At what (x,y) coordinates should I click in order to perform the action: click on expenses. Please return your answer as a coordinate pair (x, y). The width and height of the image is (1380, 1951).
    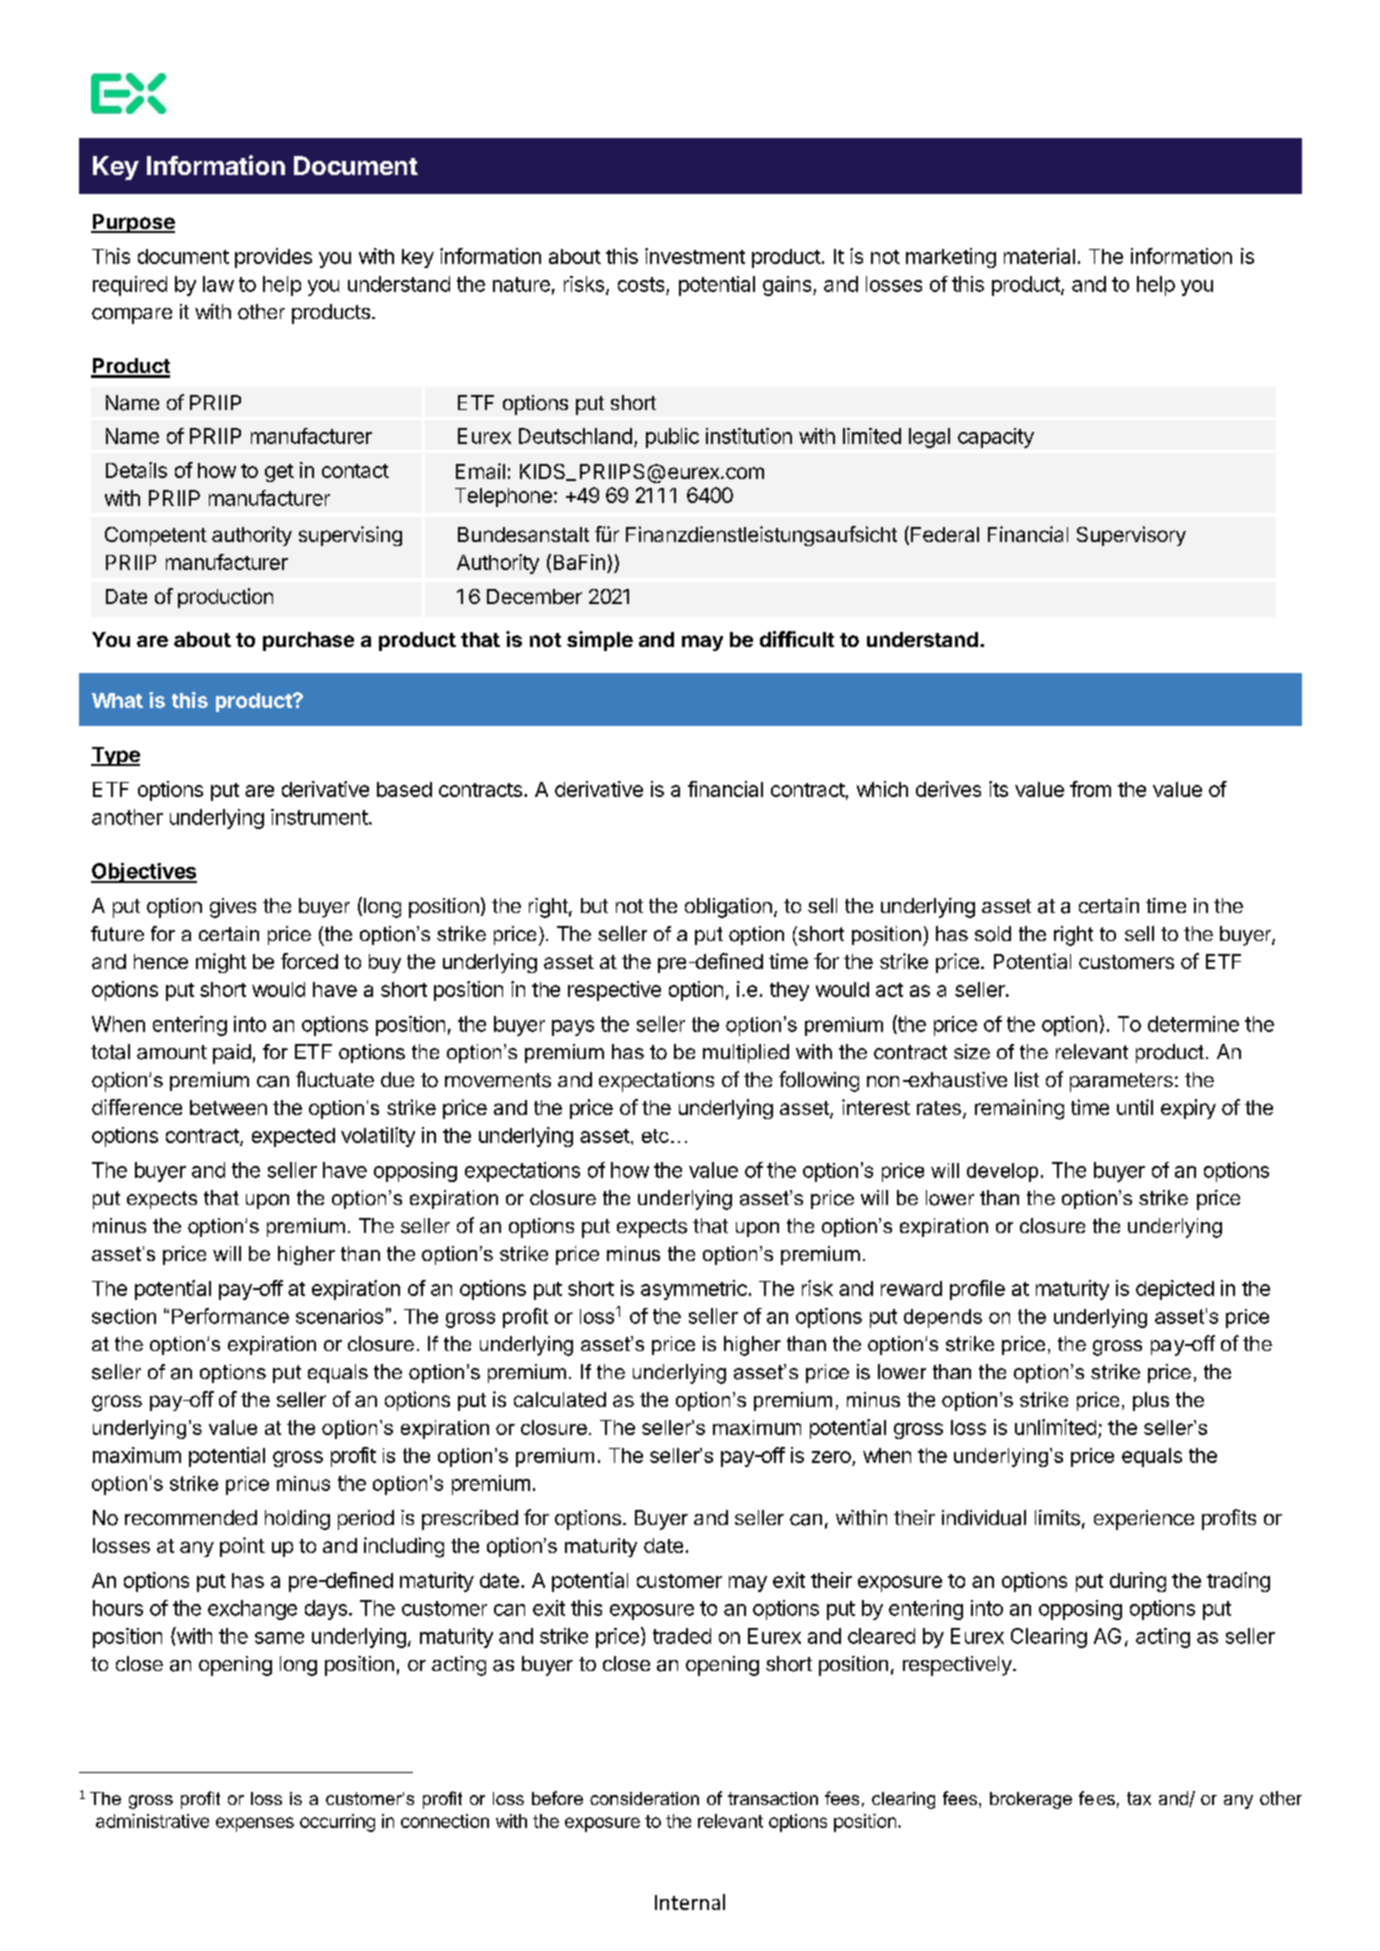
    Looking at the image, I should click on (255, 1824).
